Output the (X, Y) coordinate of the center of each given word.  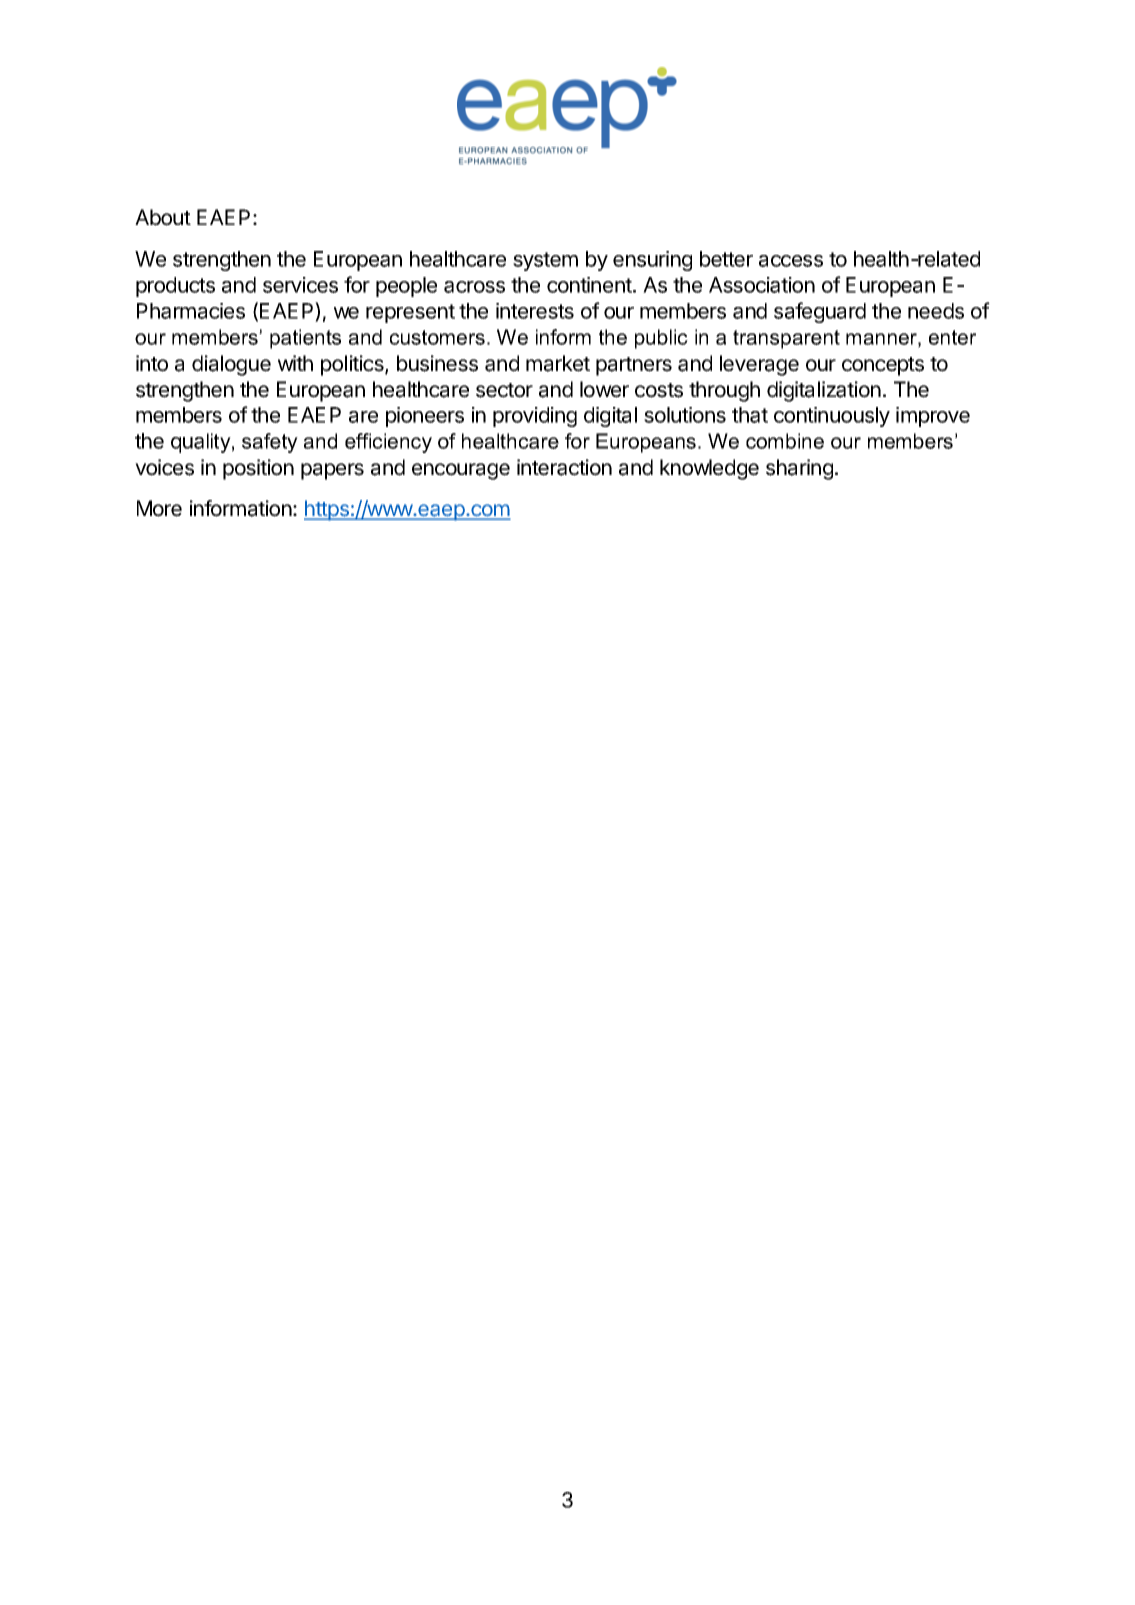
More (159, 508)
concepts (883, 366)
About (163, 217)
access (791, 261)
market (558, 363)
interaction (564, 467)
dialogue (231, 365)
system (545, 261)
